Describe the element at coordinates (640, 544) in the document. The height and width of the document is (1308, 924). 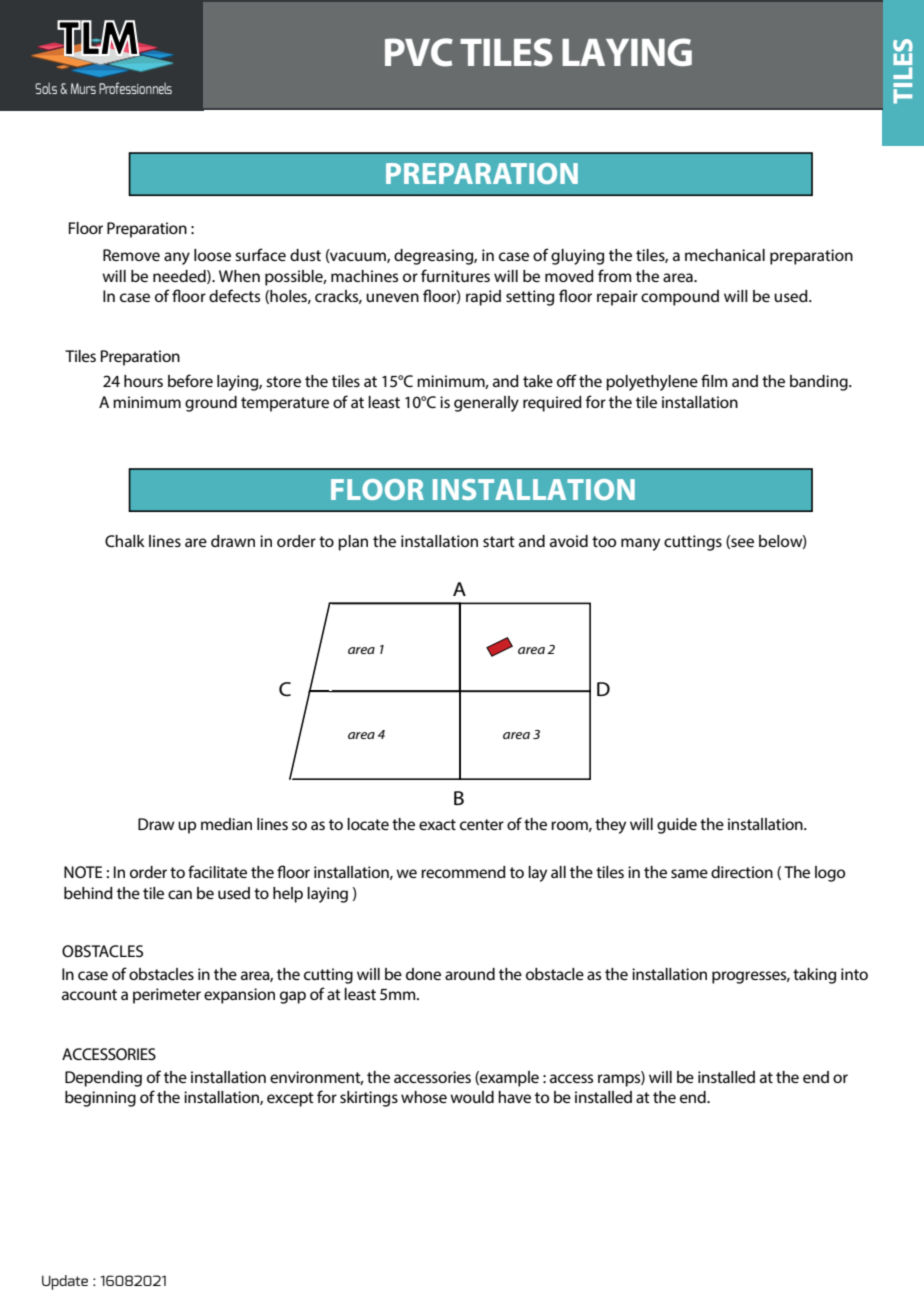
I see `many` at that location.
